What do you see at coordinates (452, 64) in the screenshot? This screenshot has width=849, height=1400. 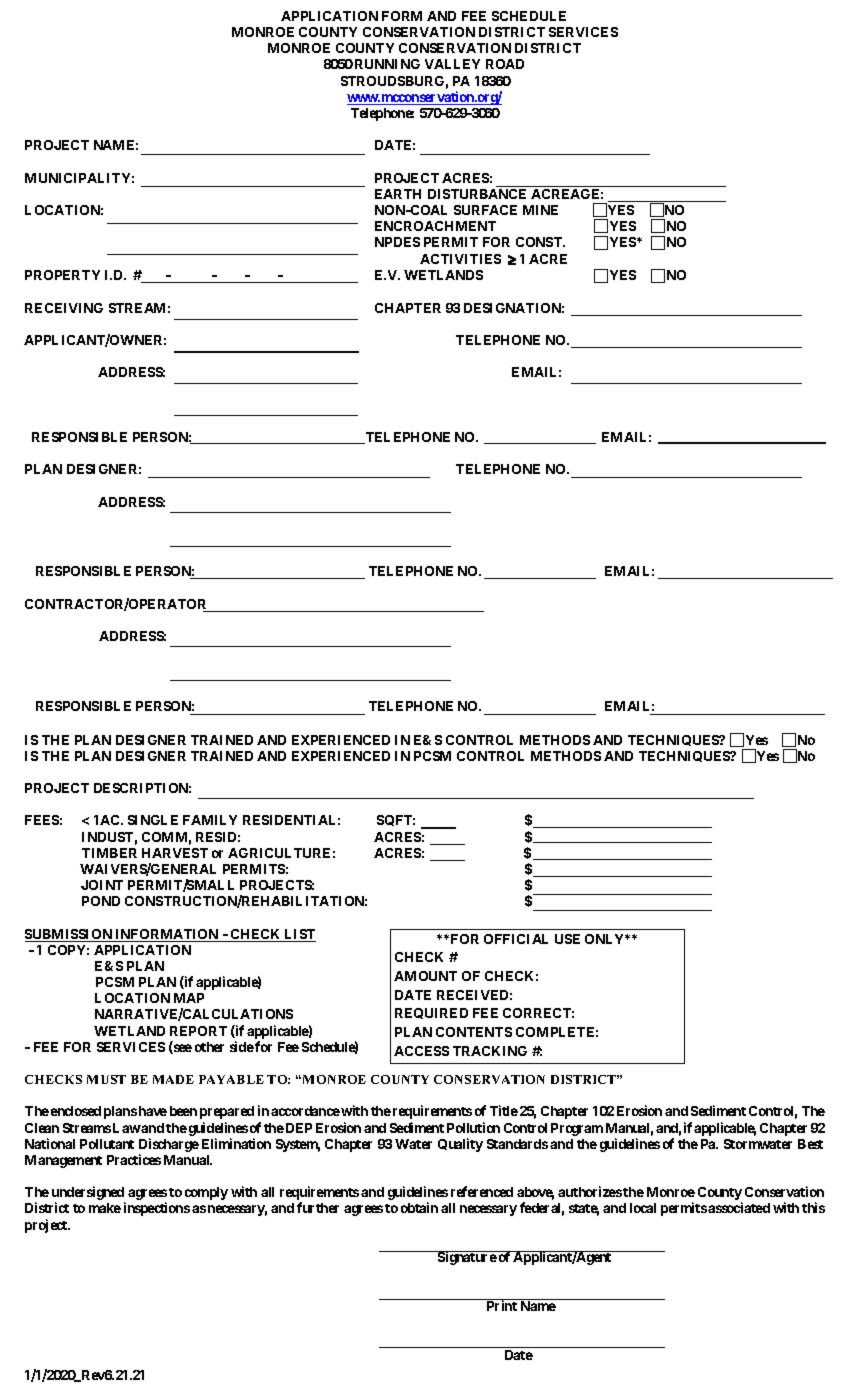 I see `VALLEY` at bounding box center [452, 64].
